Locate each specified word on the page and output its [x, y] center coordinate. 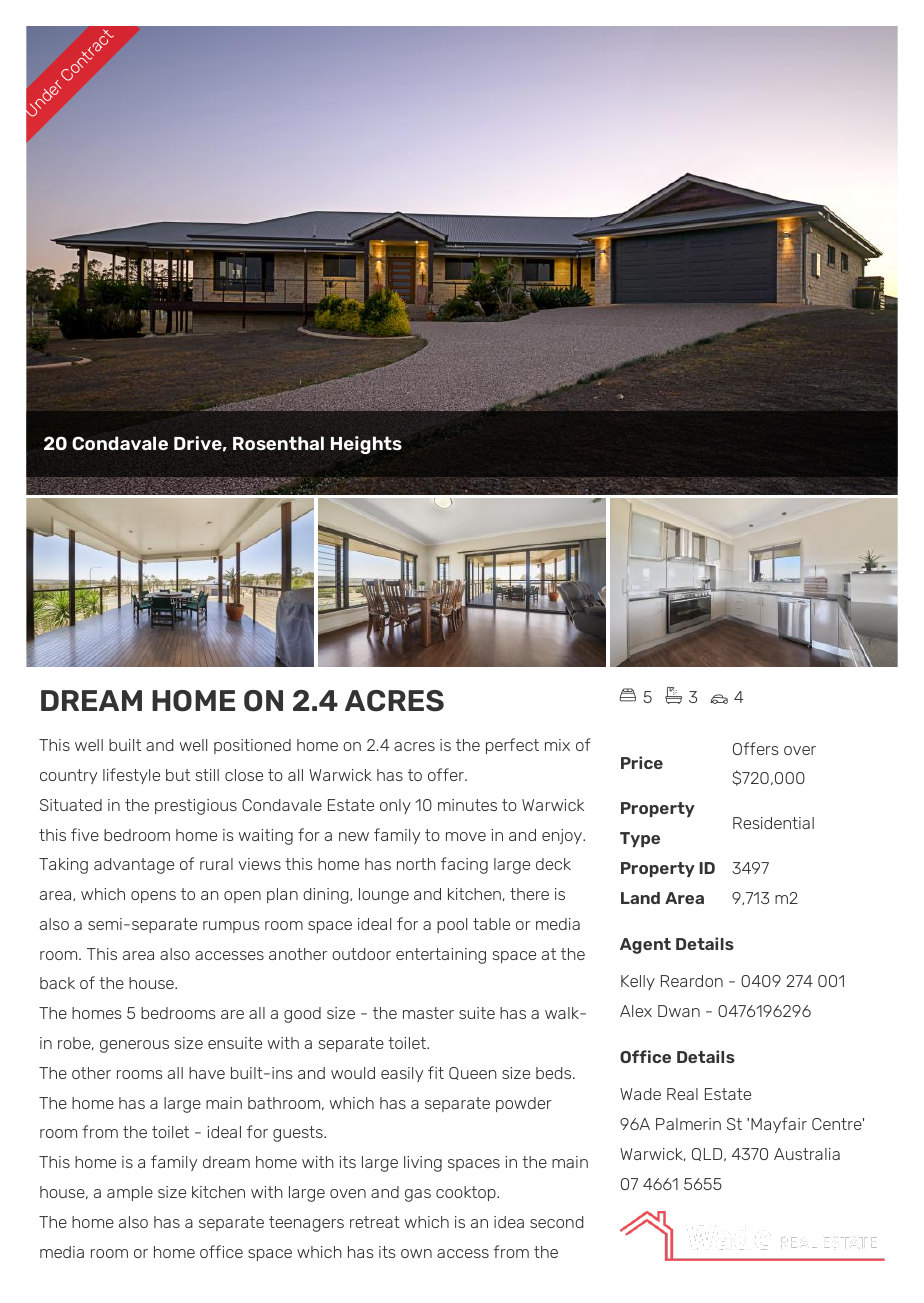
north [416, 864]
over [800, 750]
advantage [134, 866]
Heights [366, 445]
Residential [773, 823]
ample [130, 1193]
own [416, 1253]
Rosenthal [278, 443]
